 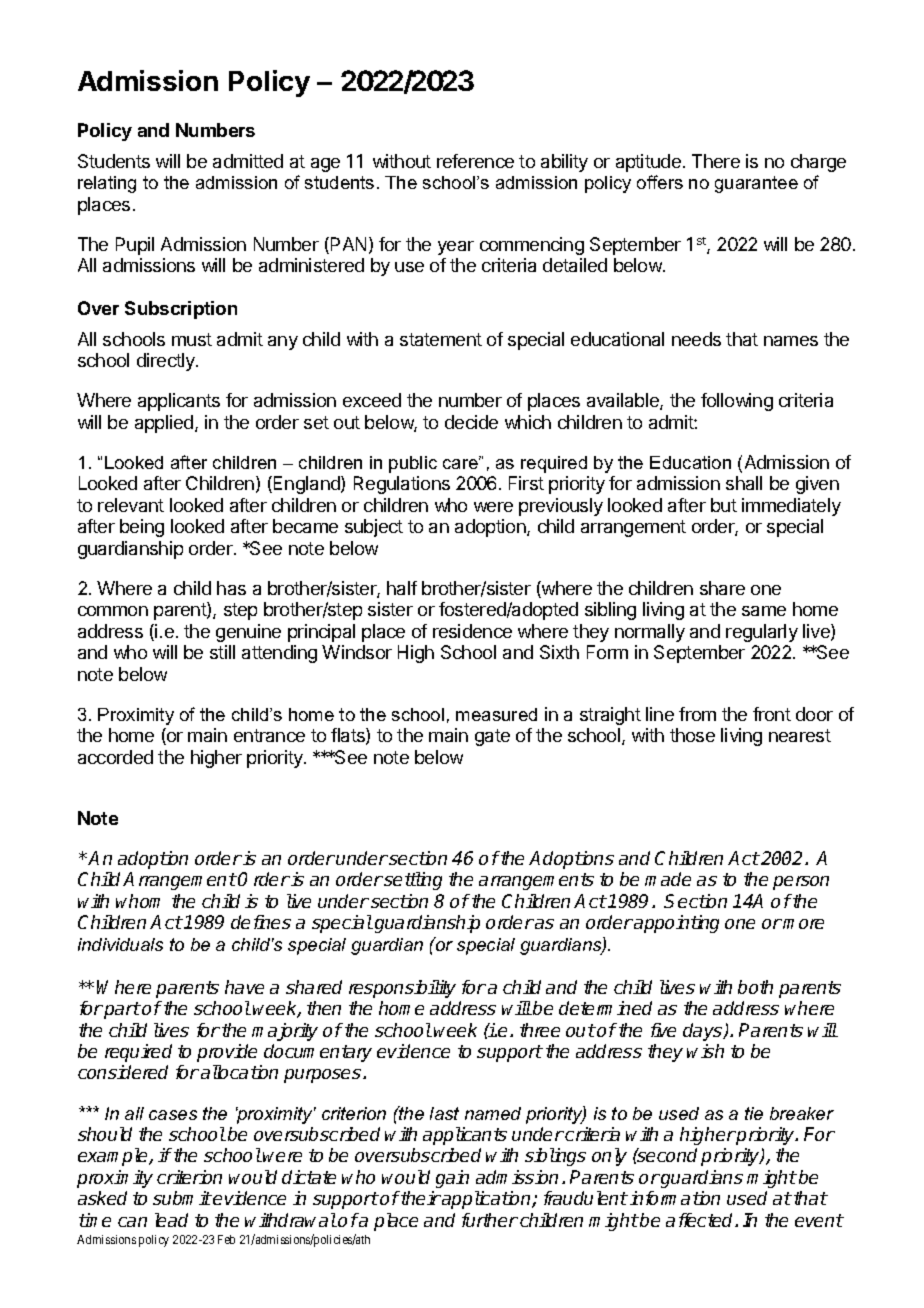 I want to click on relating, so click(x=107, y=184).
